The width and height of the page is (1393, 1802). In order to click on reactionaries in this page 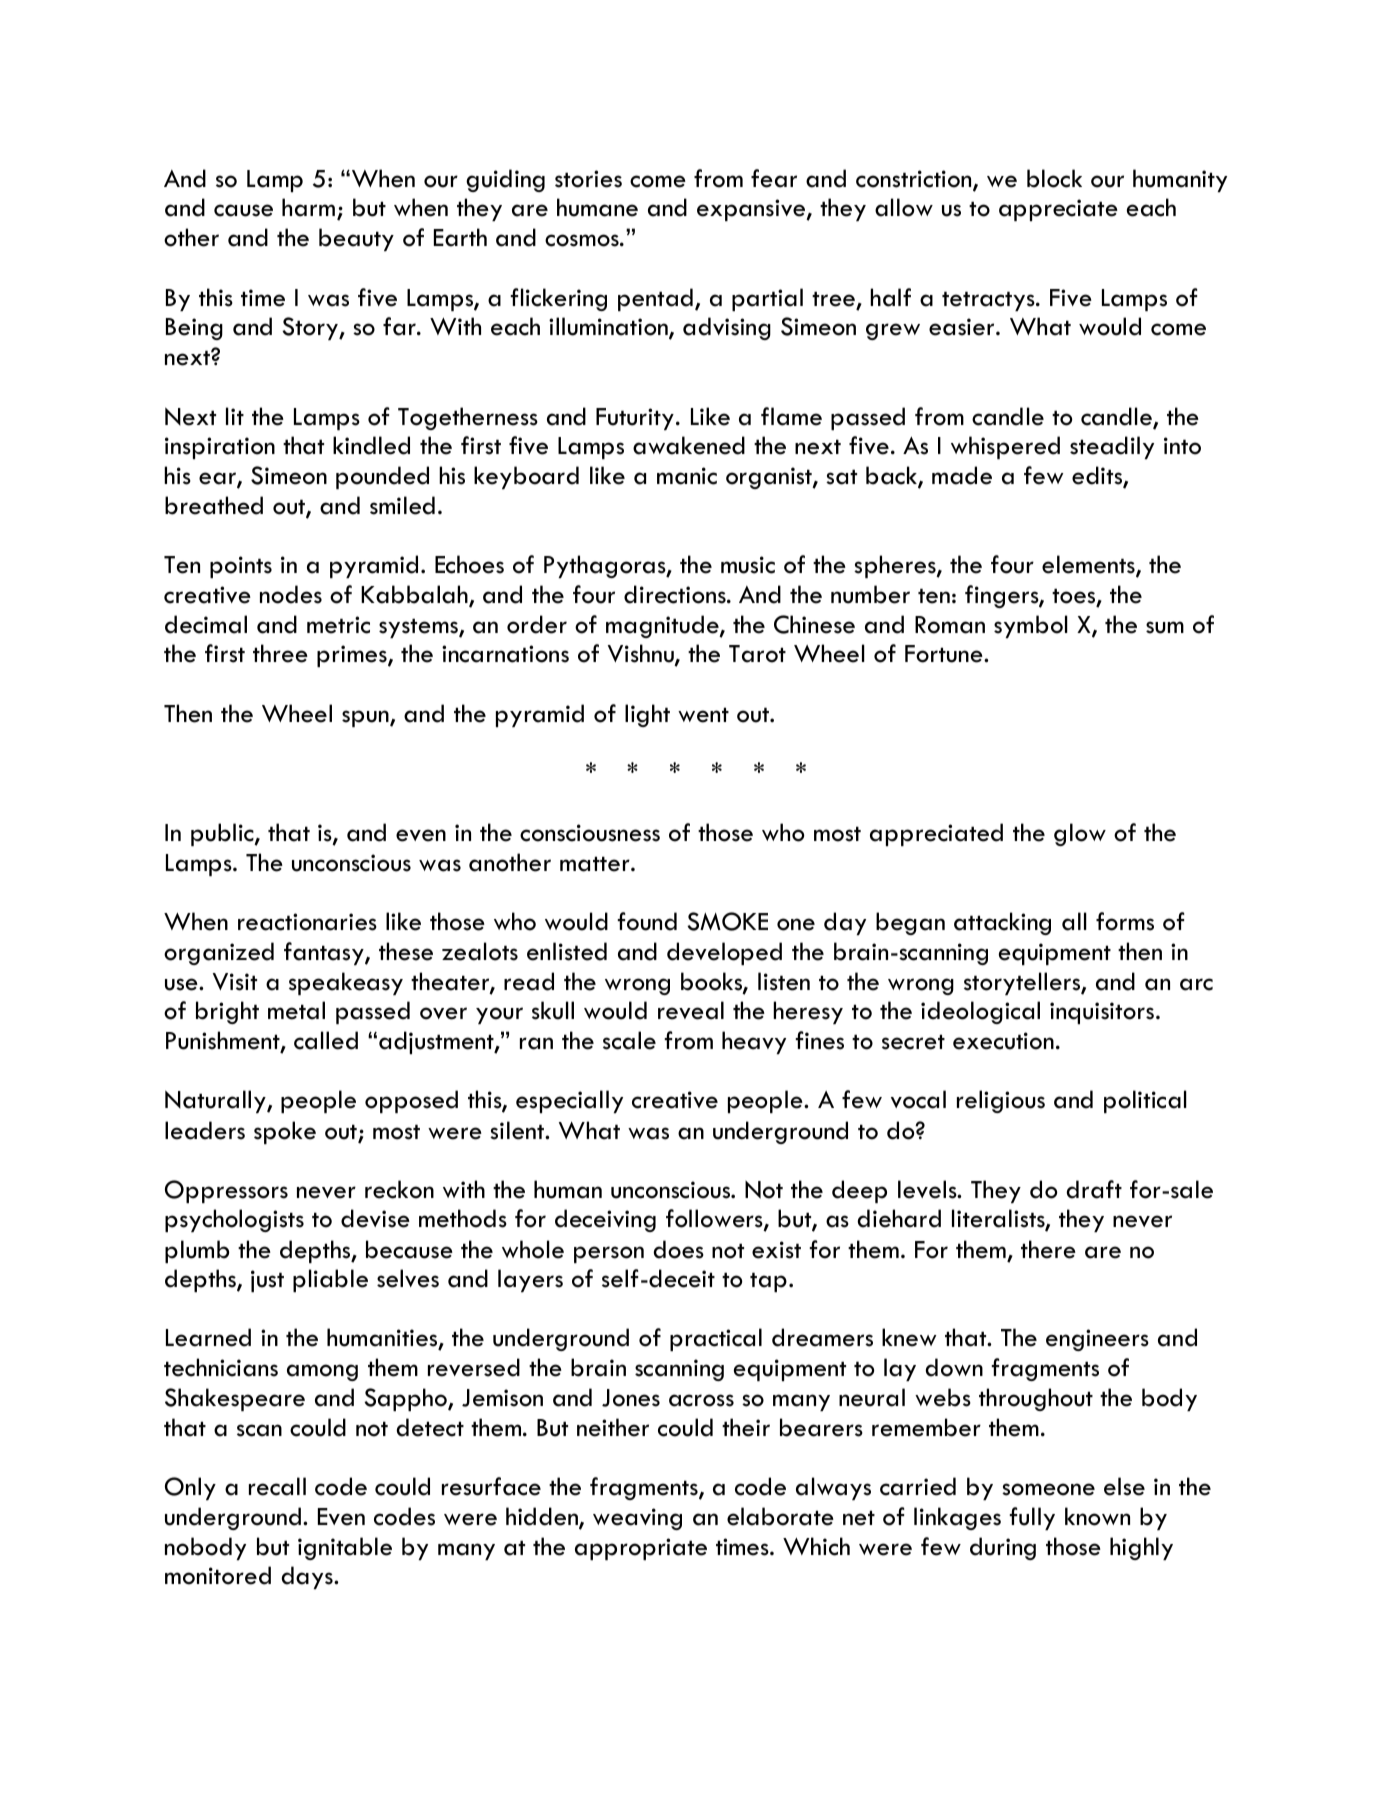, I will do `click(307, 922)`.
